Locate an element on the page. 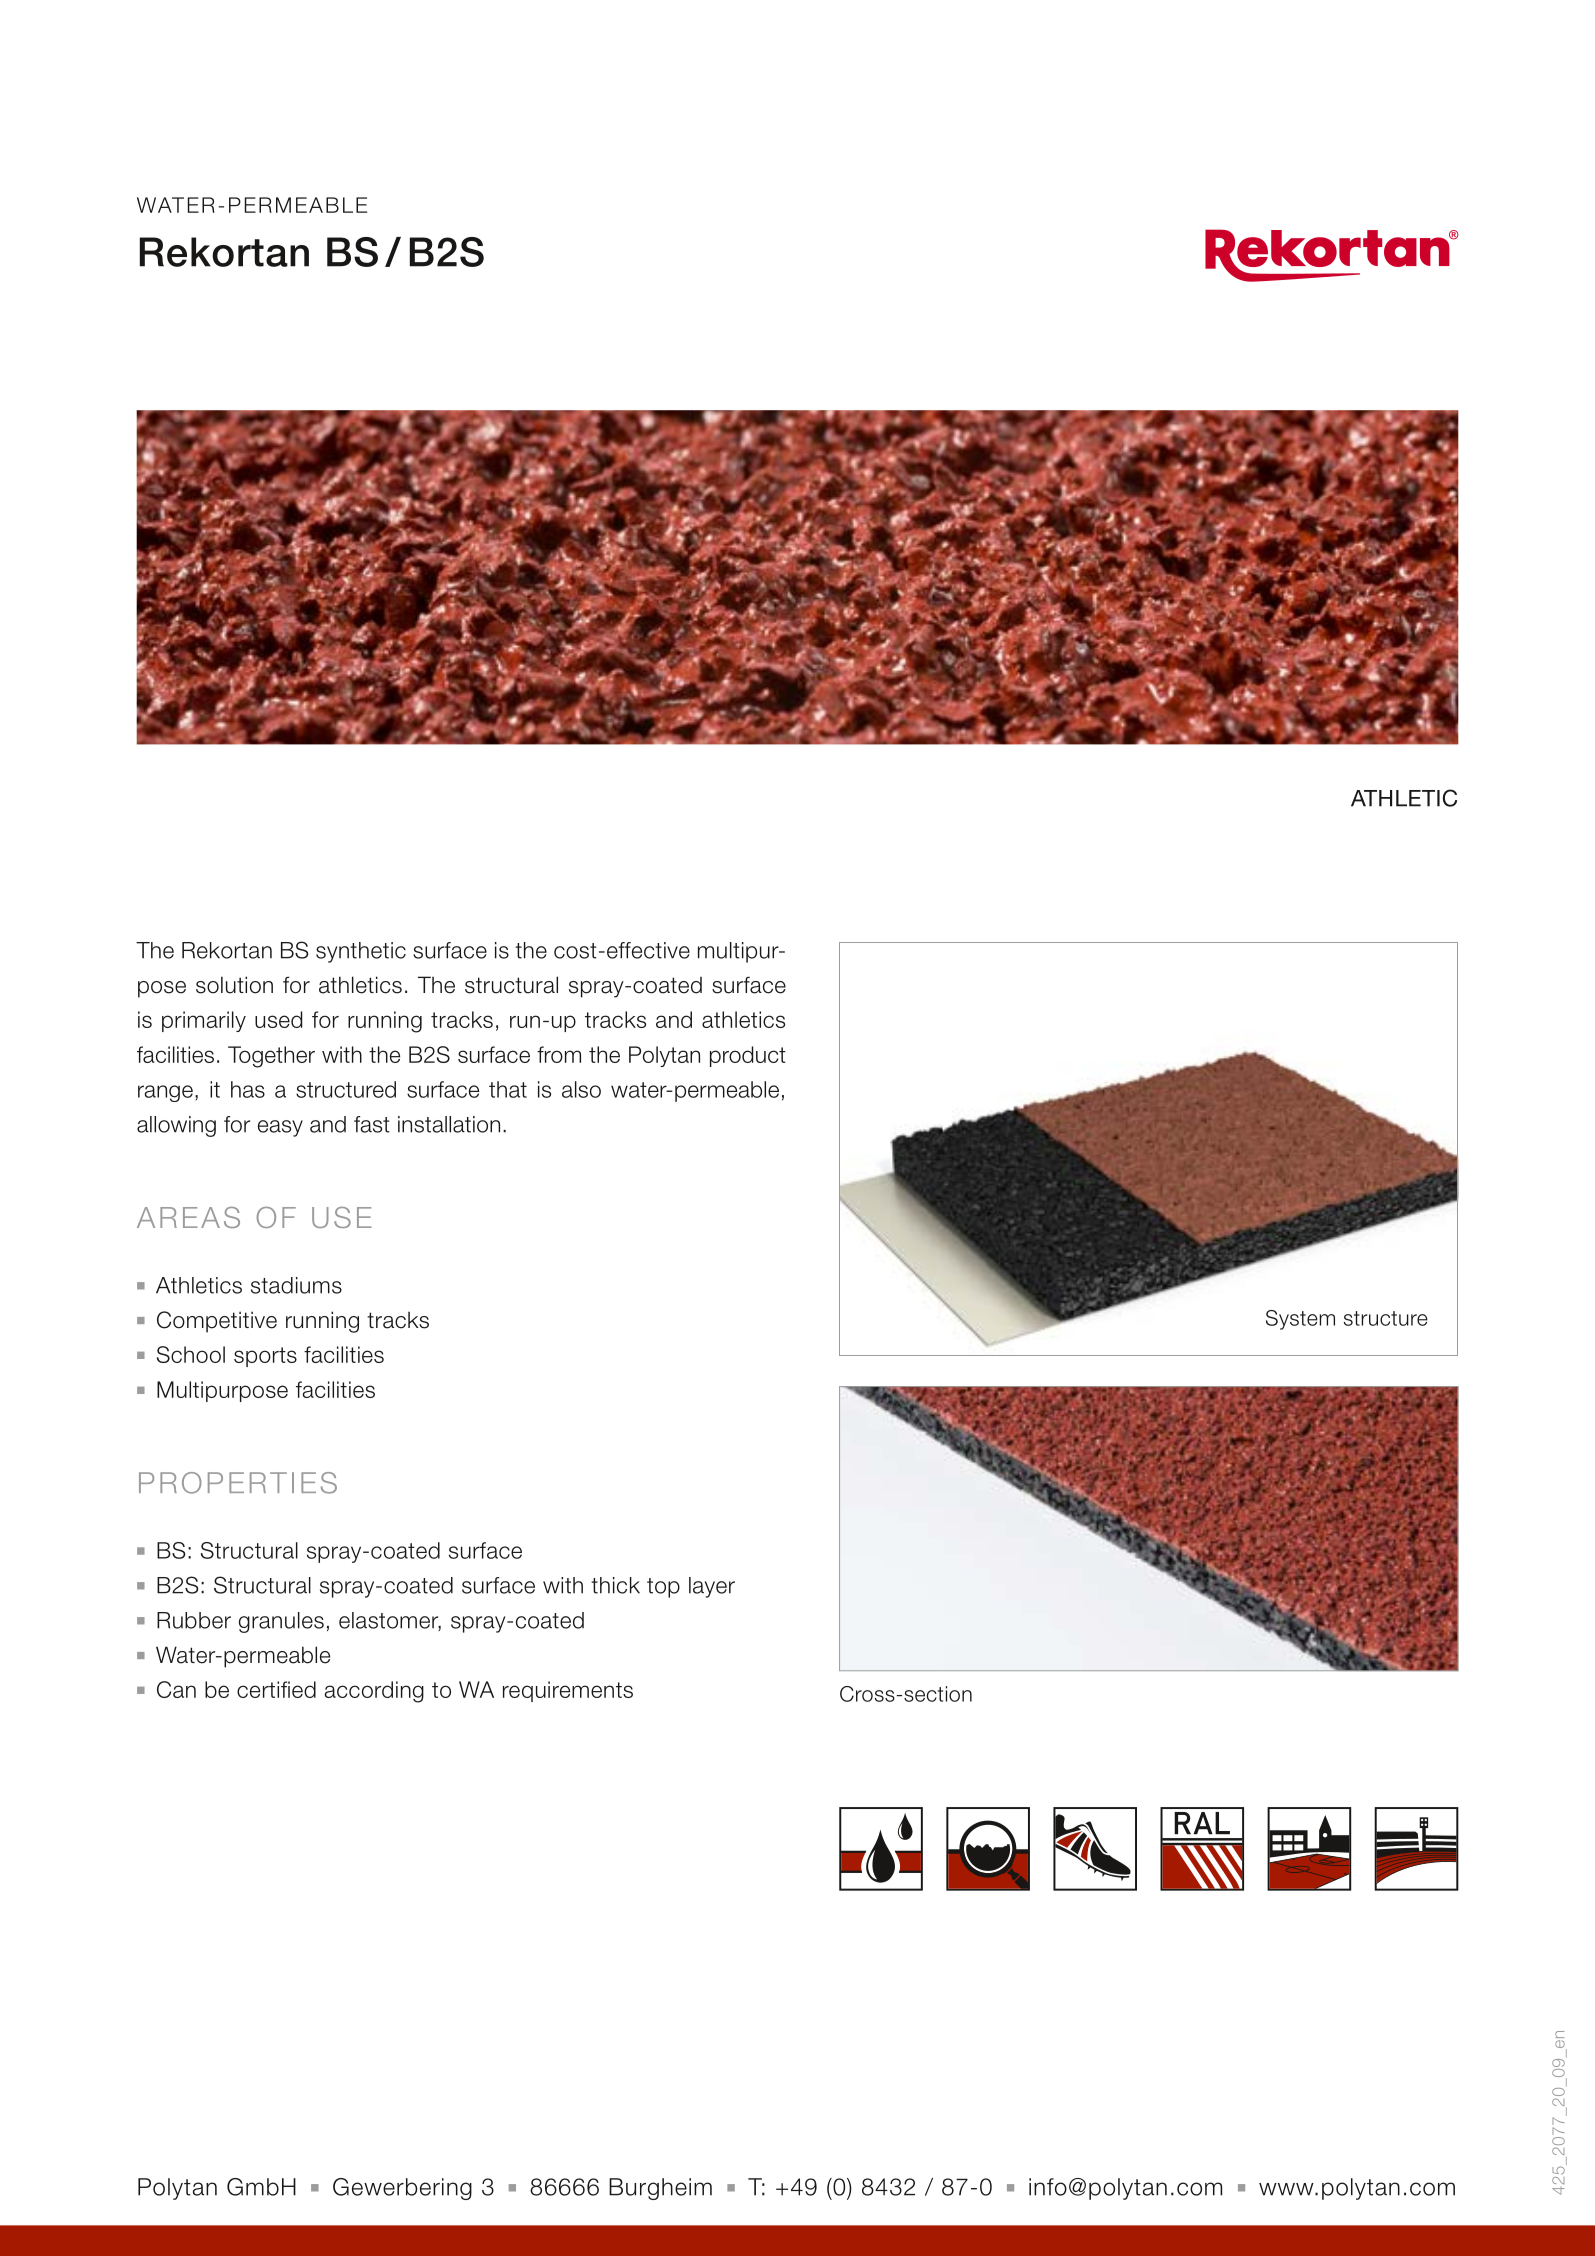 This document has width=1595, height=2256. also is located at coordinates (581, 1089).
